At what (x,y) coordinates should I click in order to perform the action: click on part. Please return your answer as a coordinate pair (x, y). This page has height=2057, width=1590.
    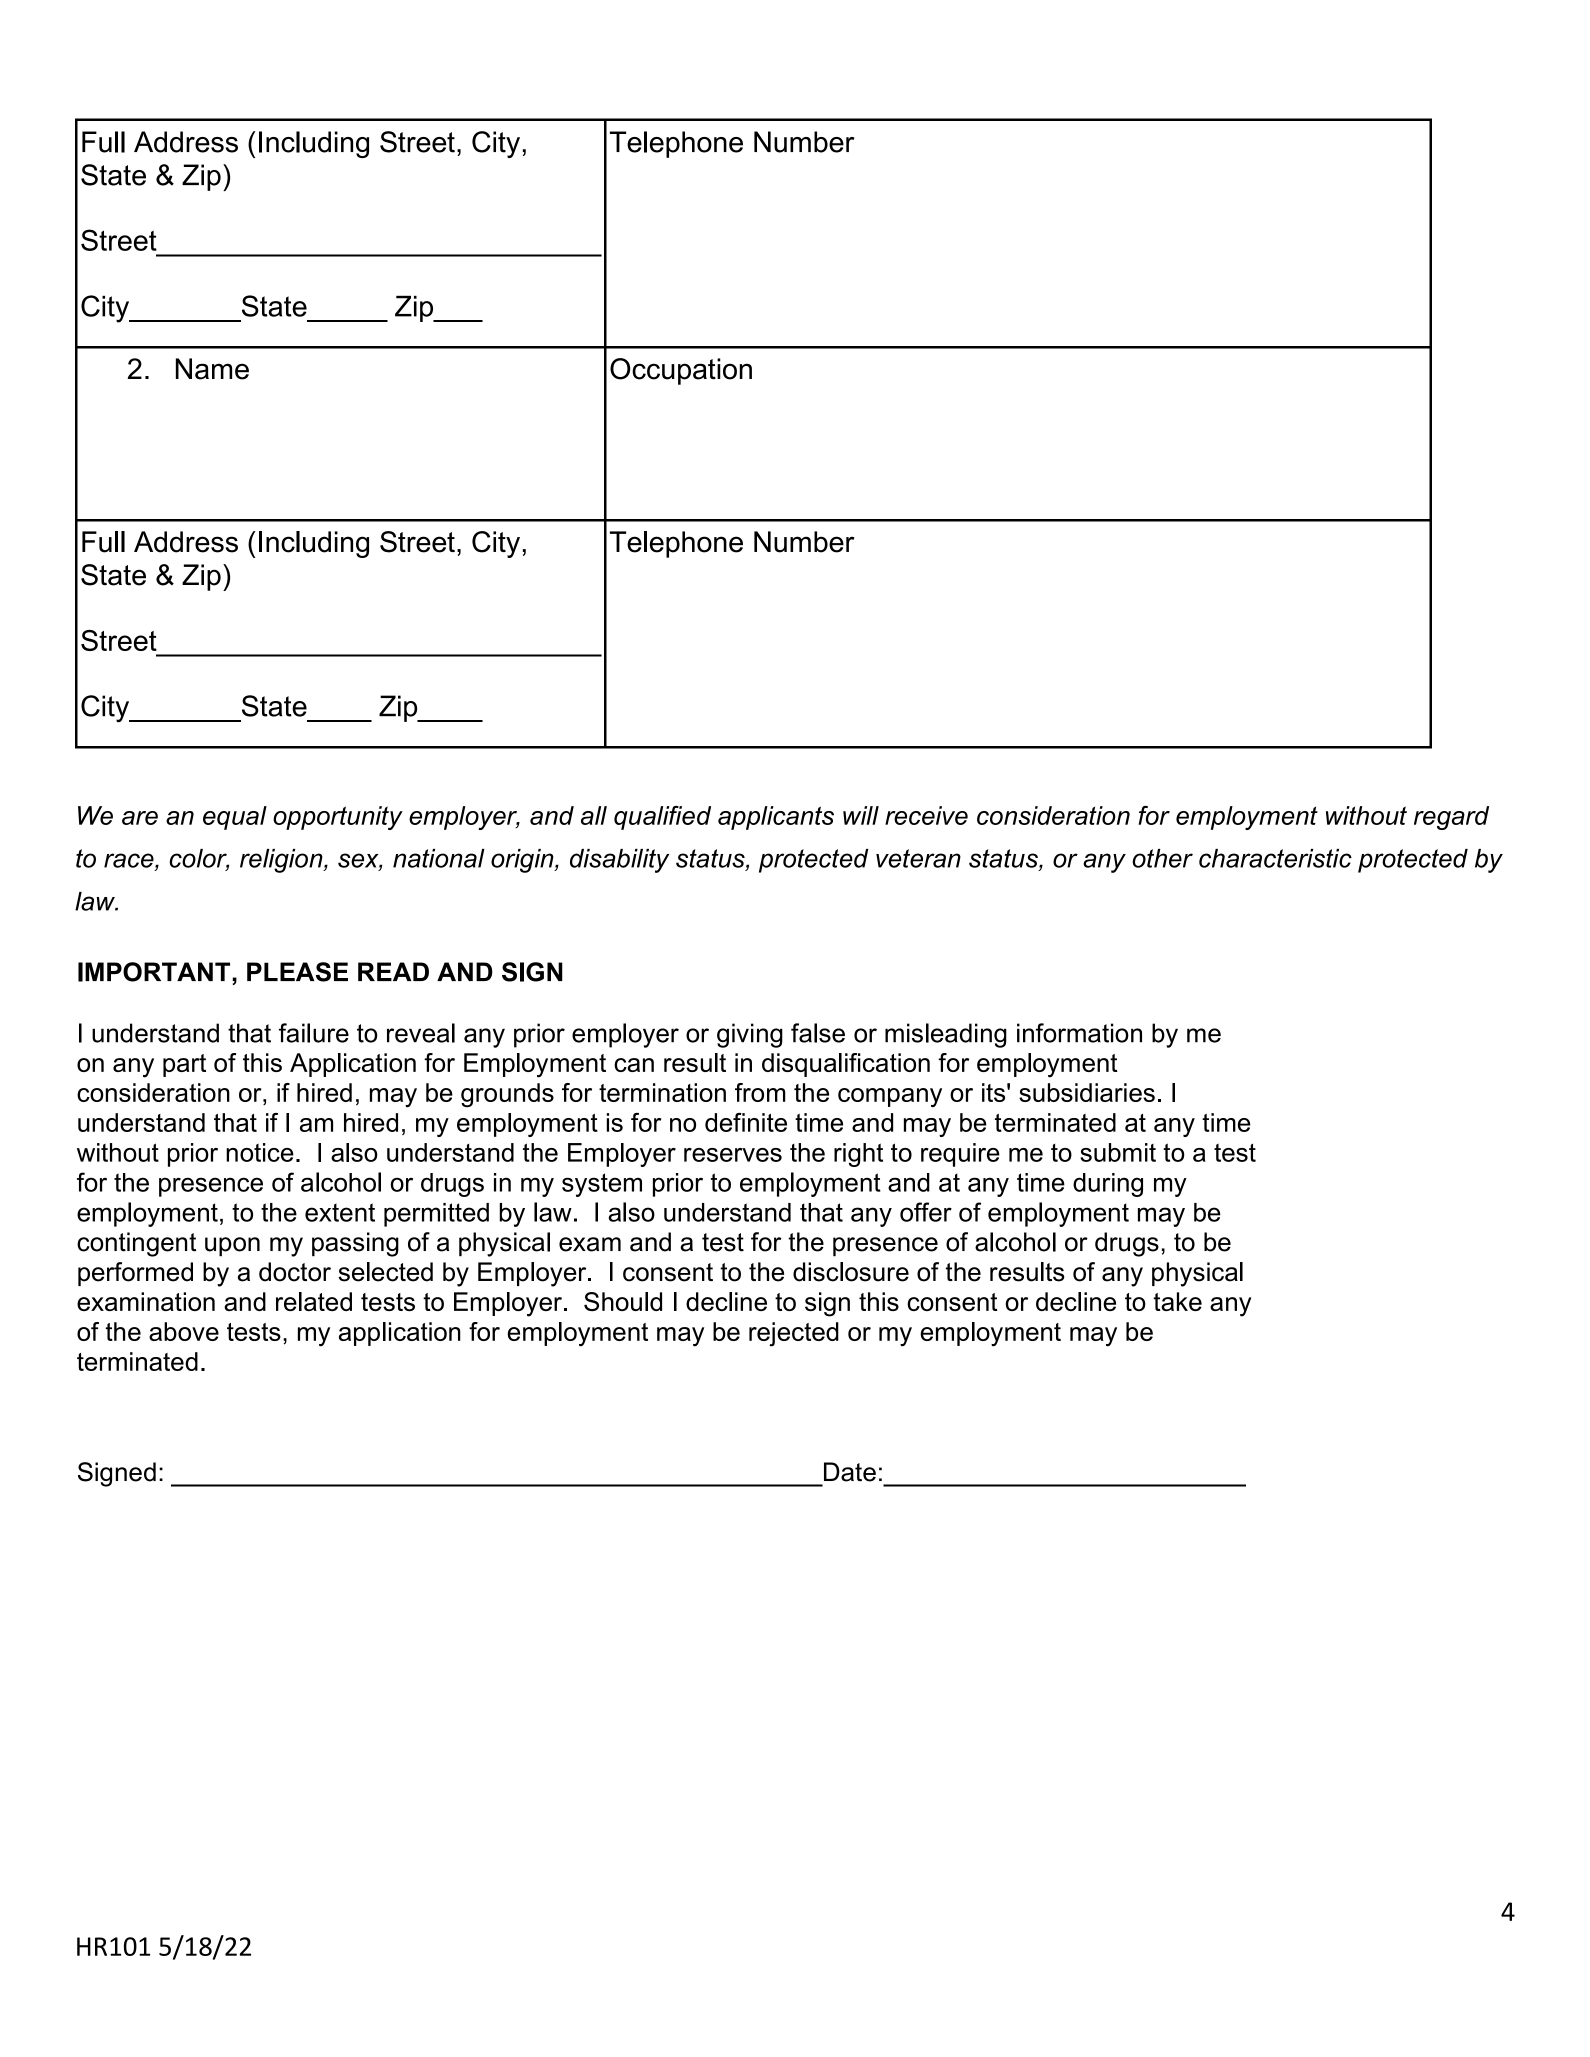
    Looking at the image, I should click on (184, 1065).
